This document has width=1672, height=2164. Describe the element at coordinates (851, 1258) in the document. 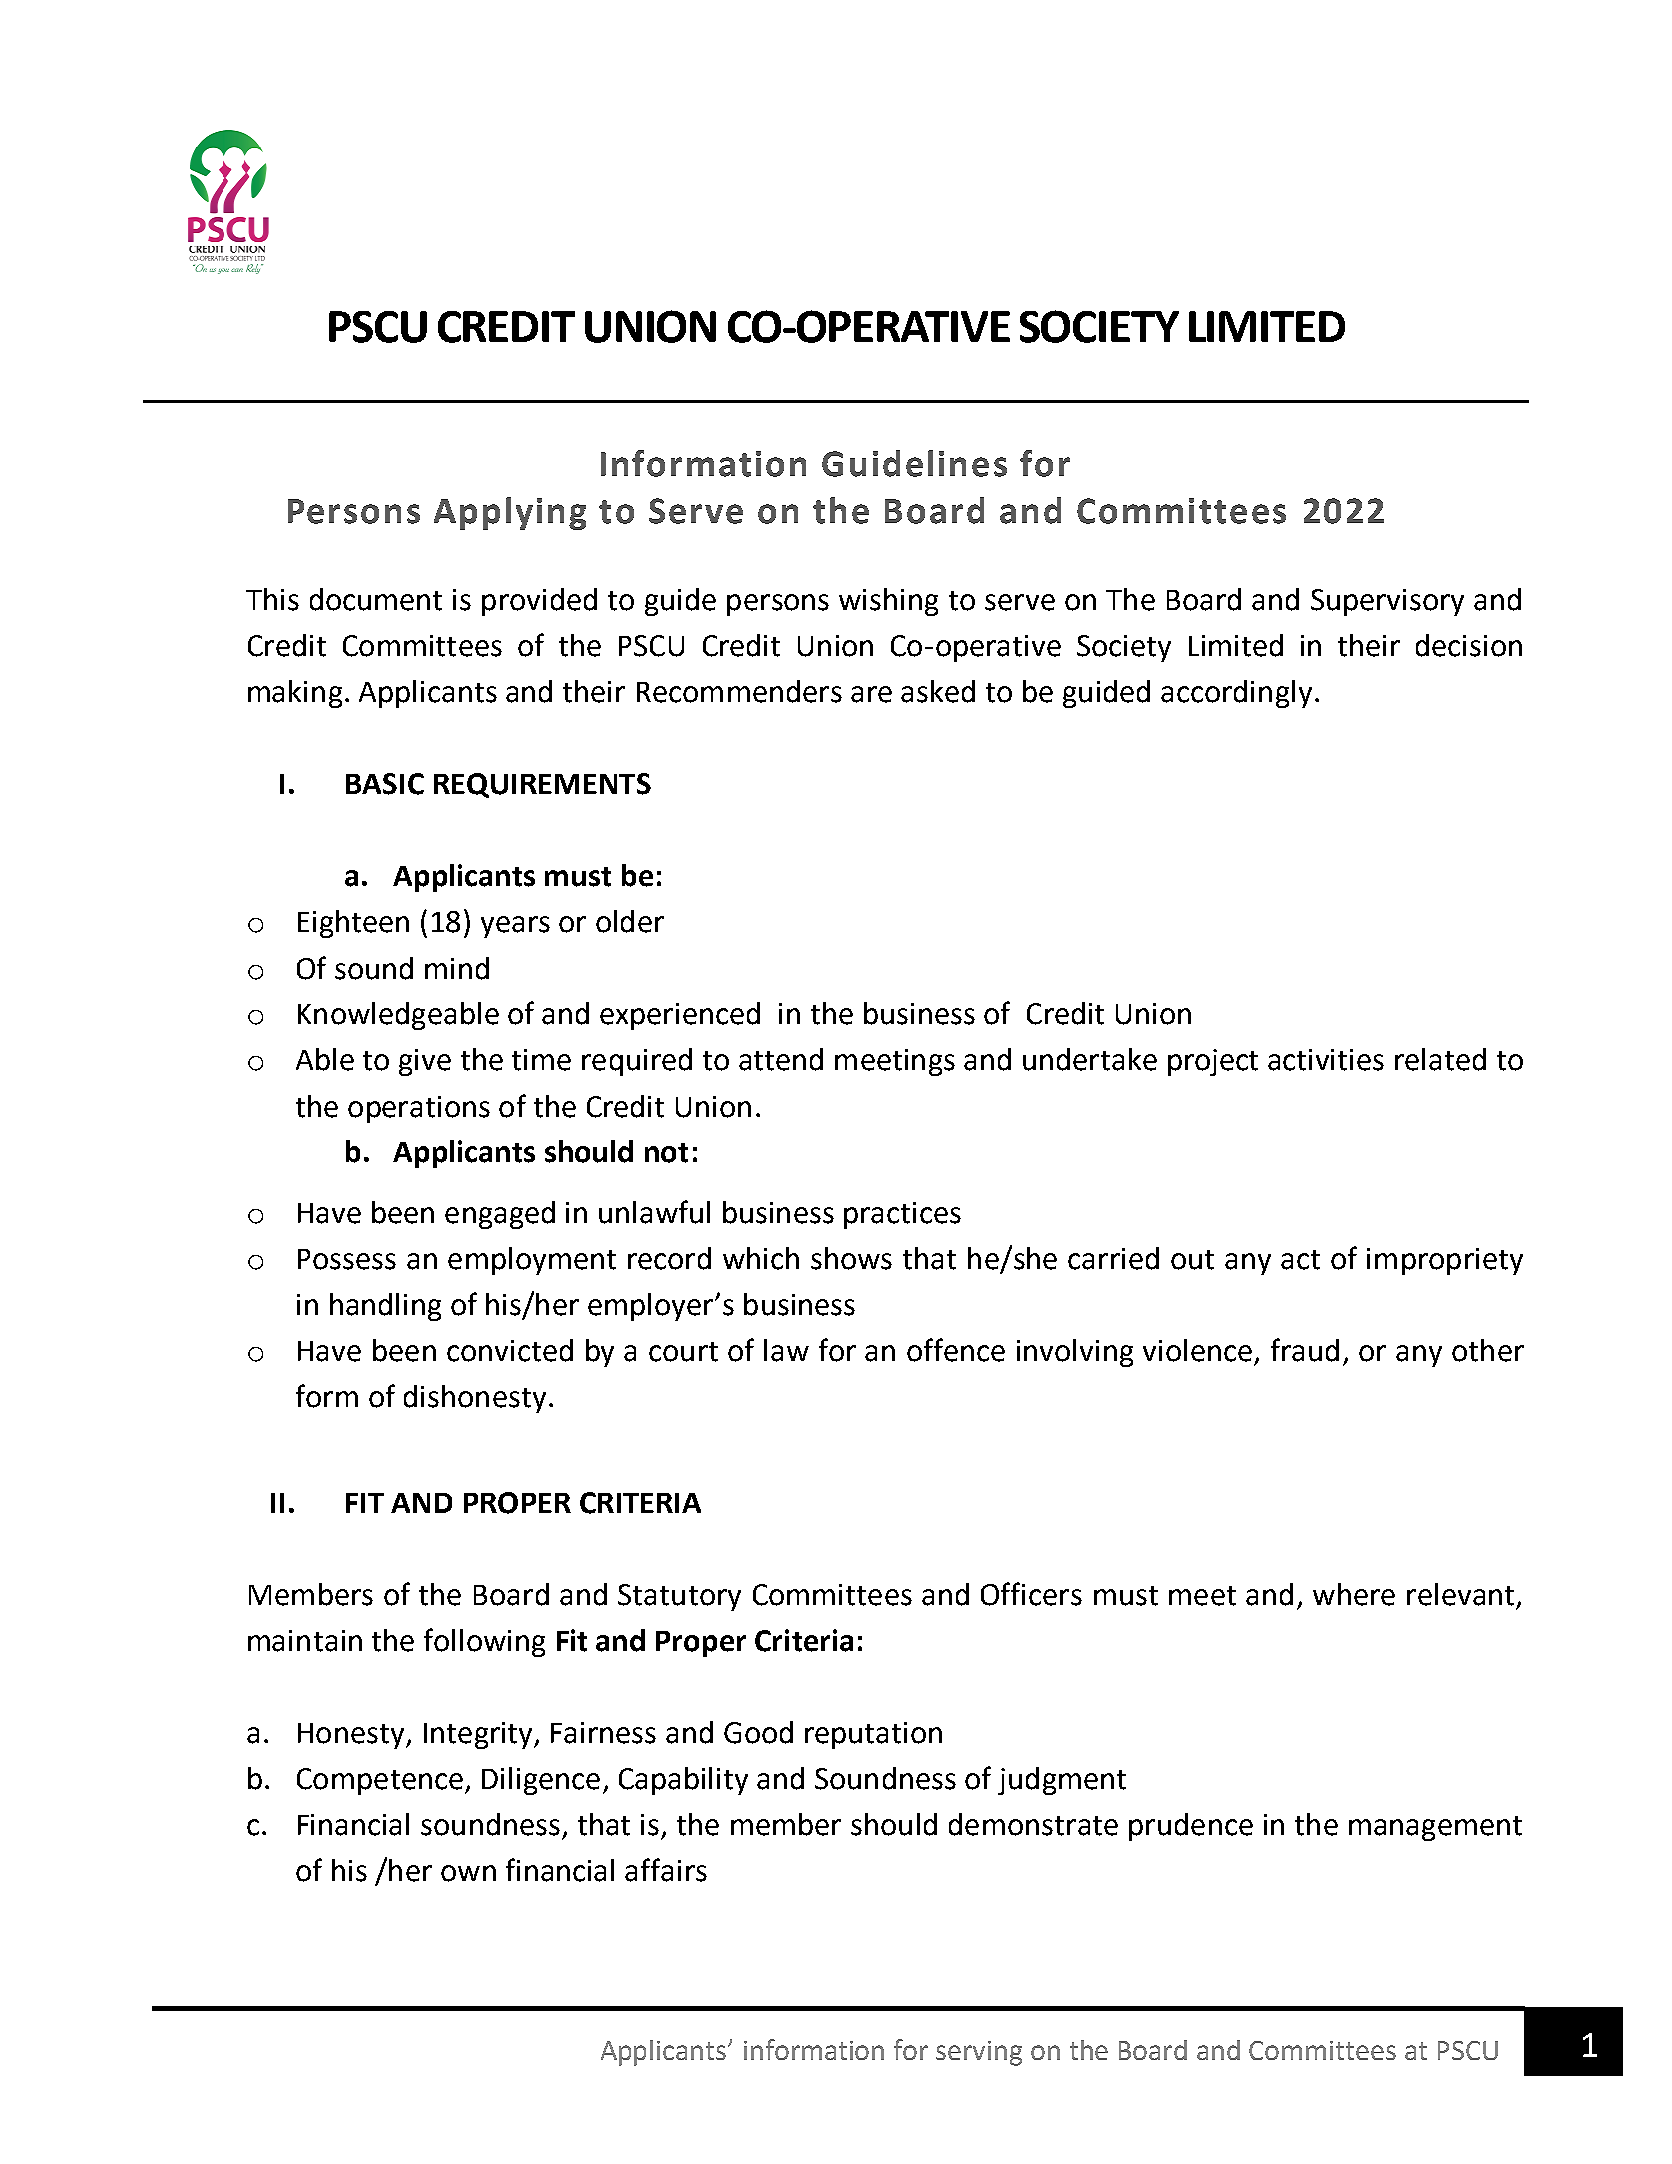

I see `shows` at that location.
